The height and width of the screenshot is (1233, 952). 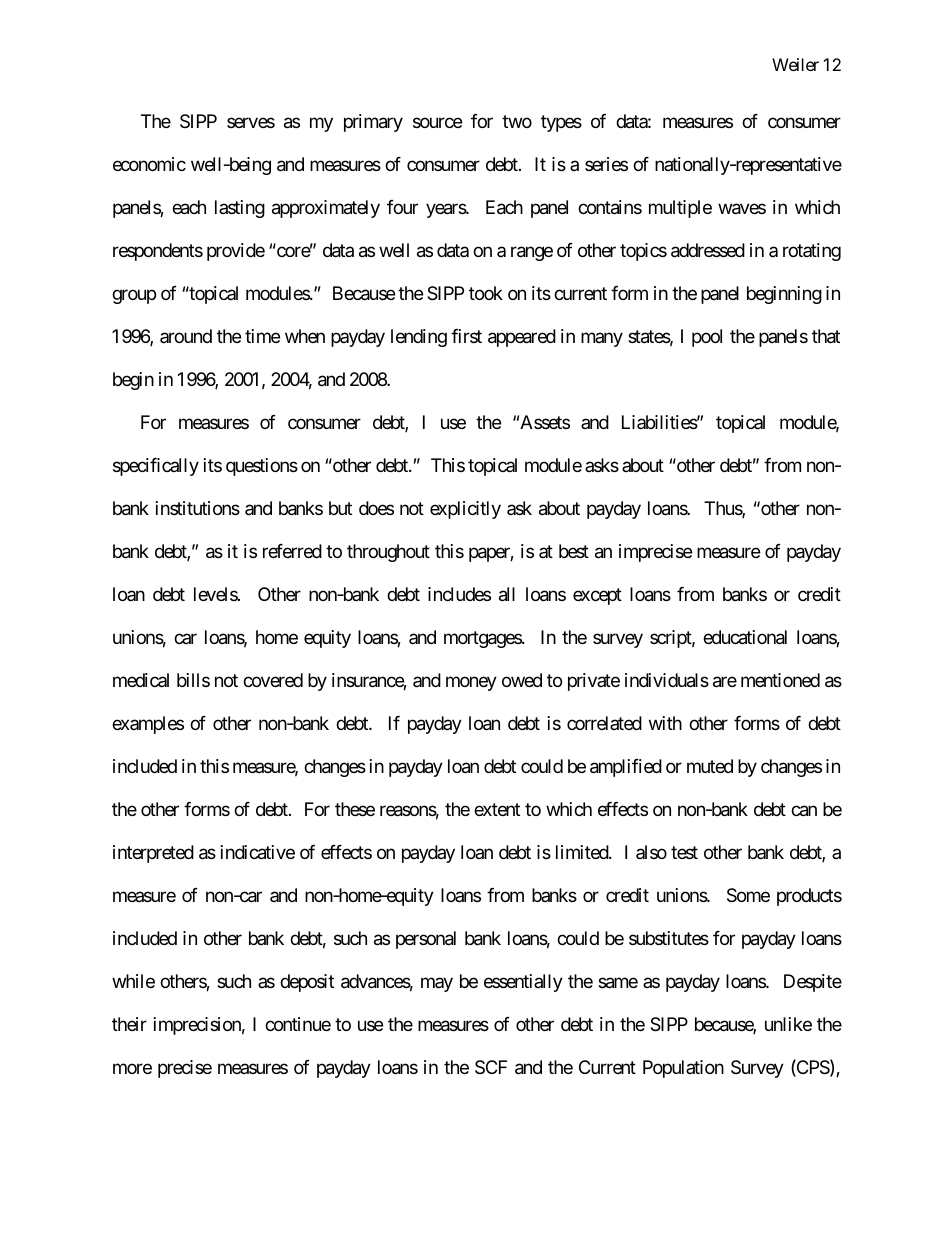 I want to click on addressed, so click(x=708, y=250).
